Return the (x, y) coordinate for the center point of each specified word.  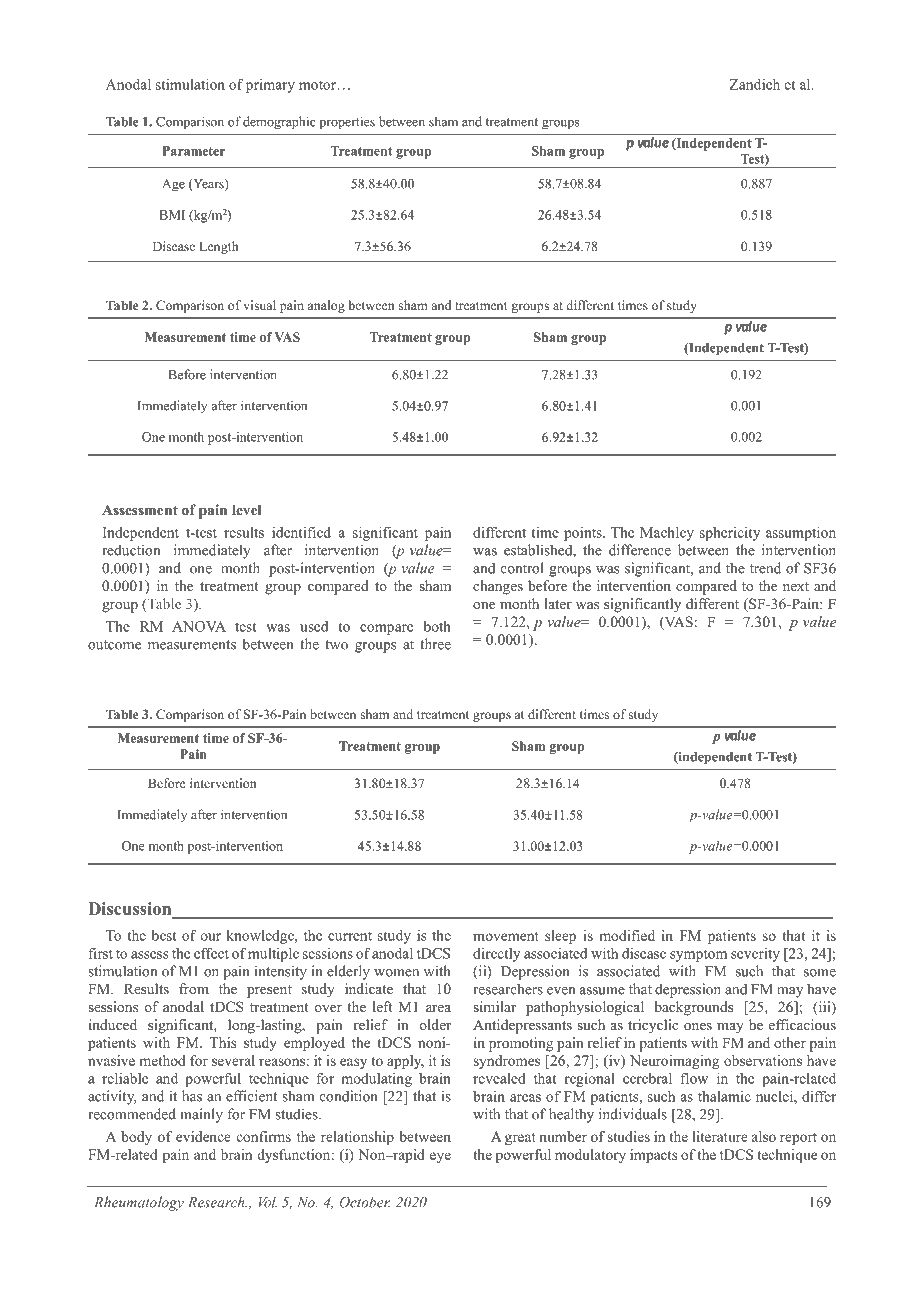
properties (347, 123)
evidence (203, 1136)
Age (173, 185)
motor (317, 85)
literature (720, 1136)
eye (440, 1157)
